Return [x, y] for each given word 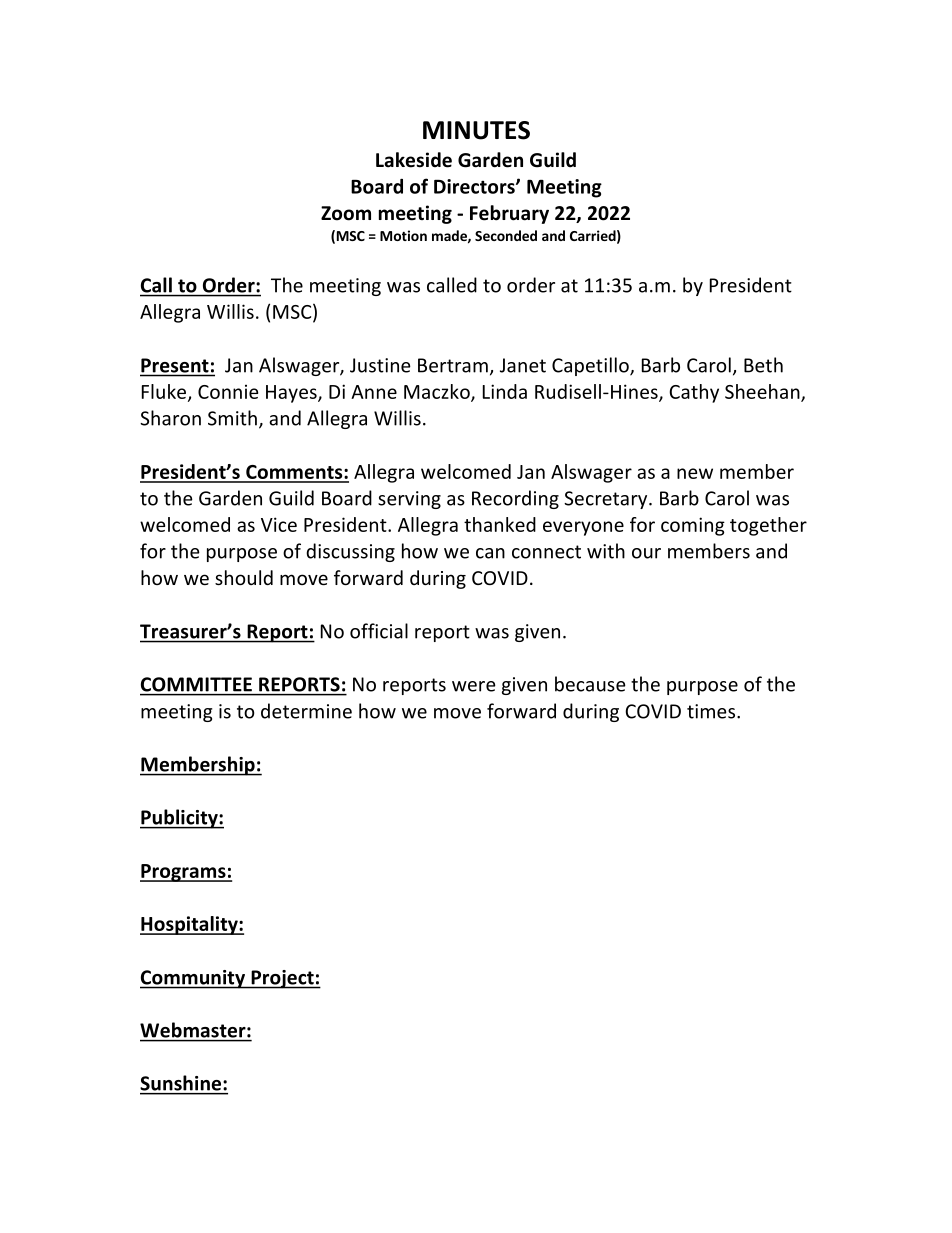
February [509, 214]
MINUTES [476, 130]
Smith [232, 418]
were [474, 686]
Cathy [694, 393]
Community [193, 979]
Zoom [346, 213]
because [590, 684]
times [712, 711]
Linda [505, 391]
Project [282, 979]
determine [306, 711]
